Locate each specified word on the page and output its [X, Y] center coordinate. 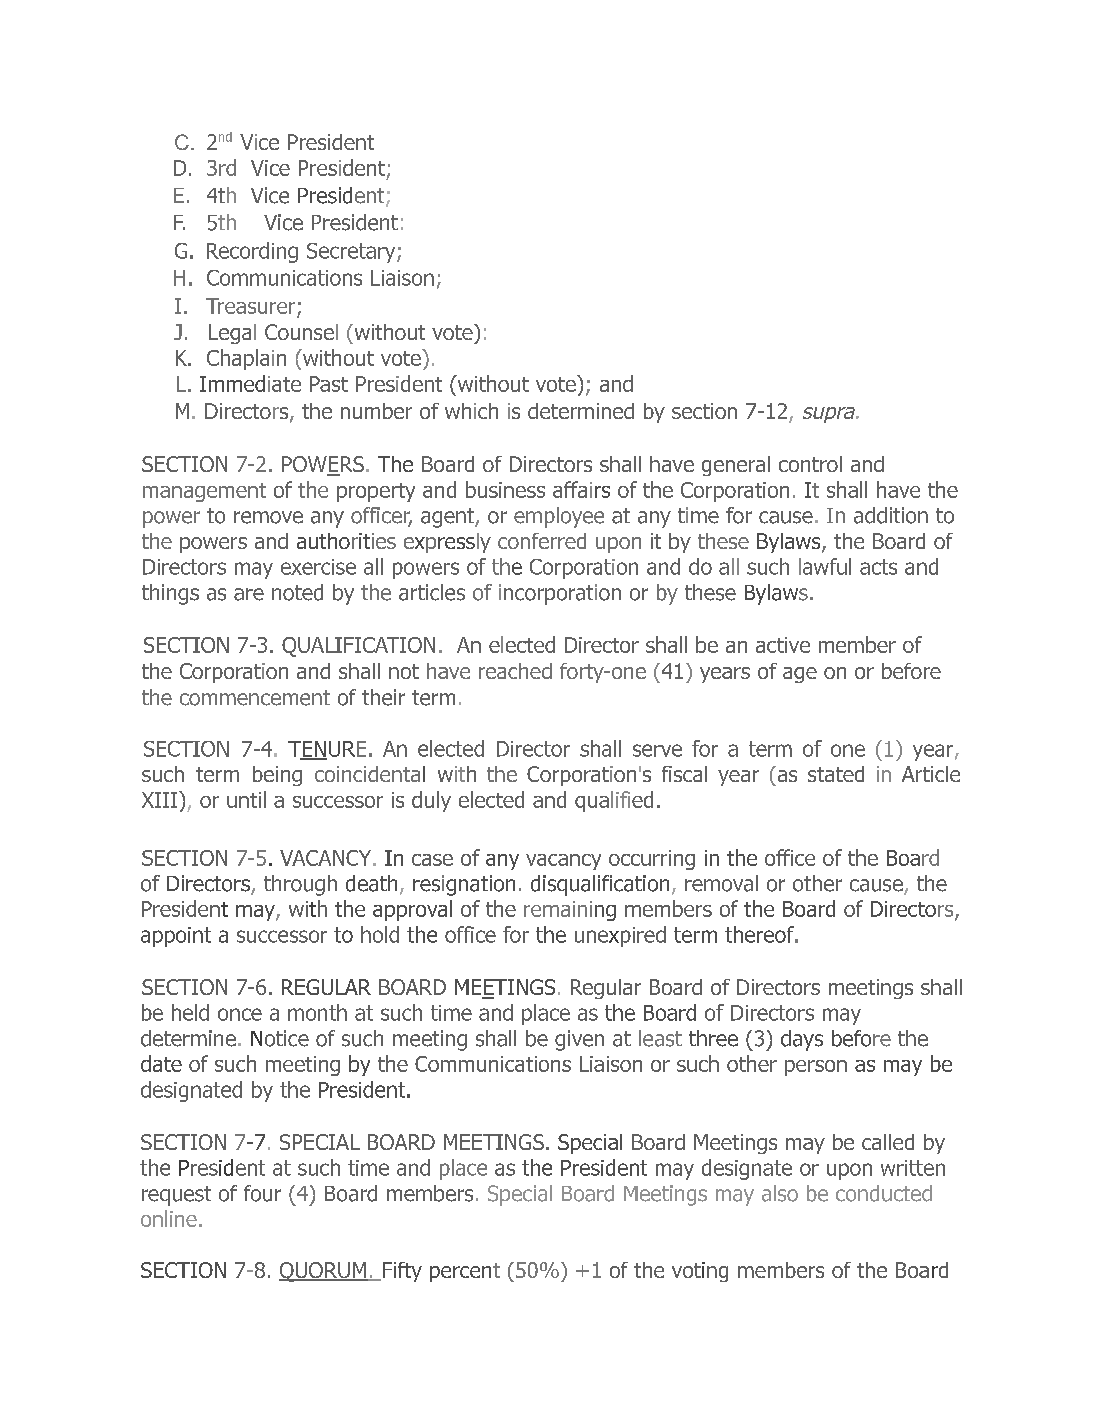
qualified [614, 801]
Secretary [352, 253]
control [810, 464]
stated [836, 774]
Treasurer [252, 307]
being [277, 776]
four [262, 1193]
